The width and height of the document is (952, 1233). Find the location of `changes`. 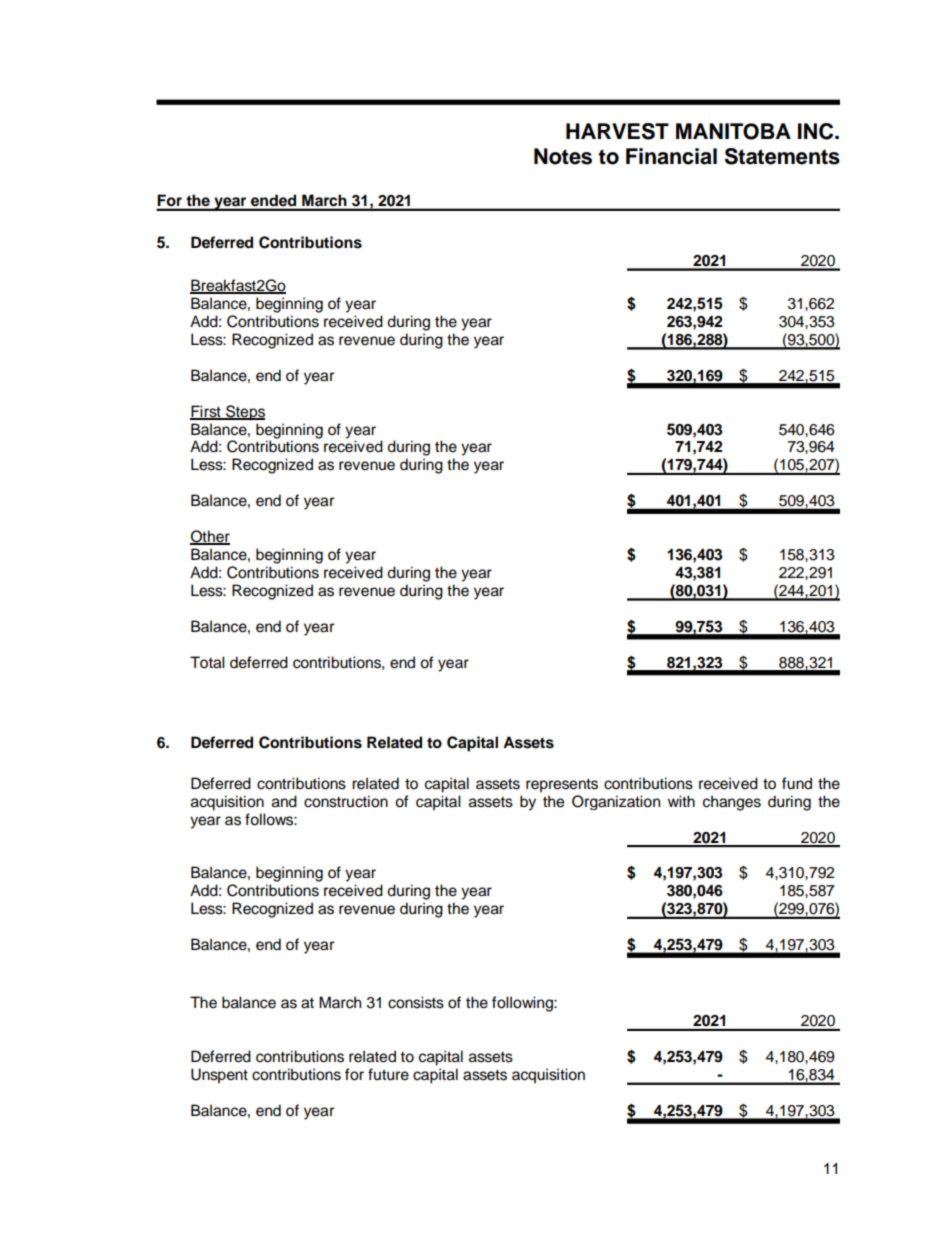

changes is located at coordinates (732, 803).
